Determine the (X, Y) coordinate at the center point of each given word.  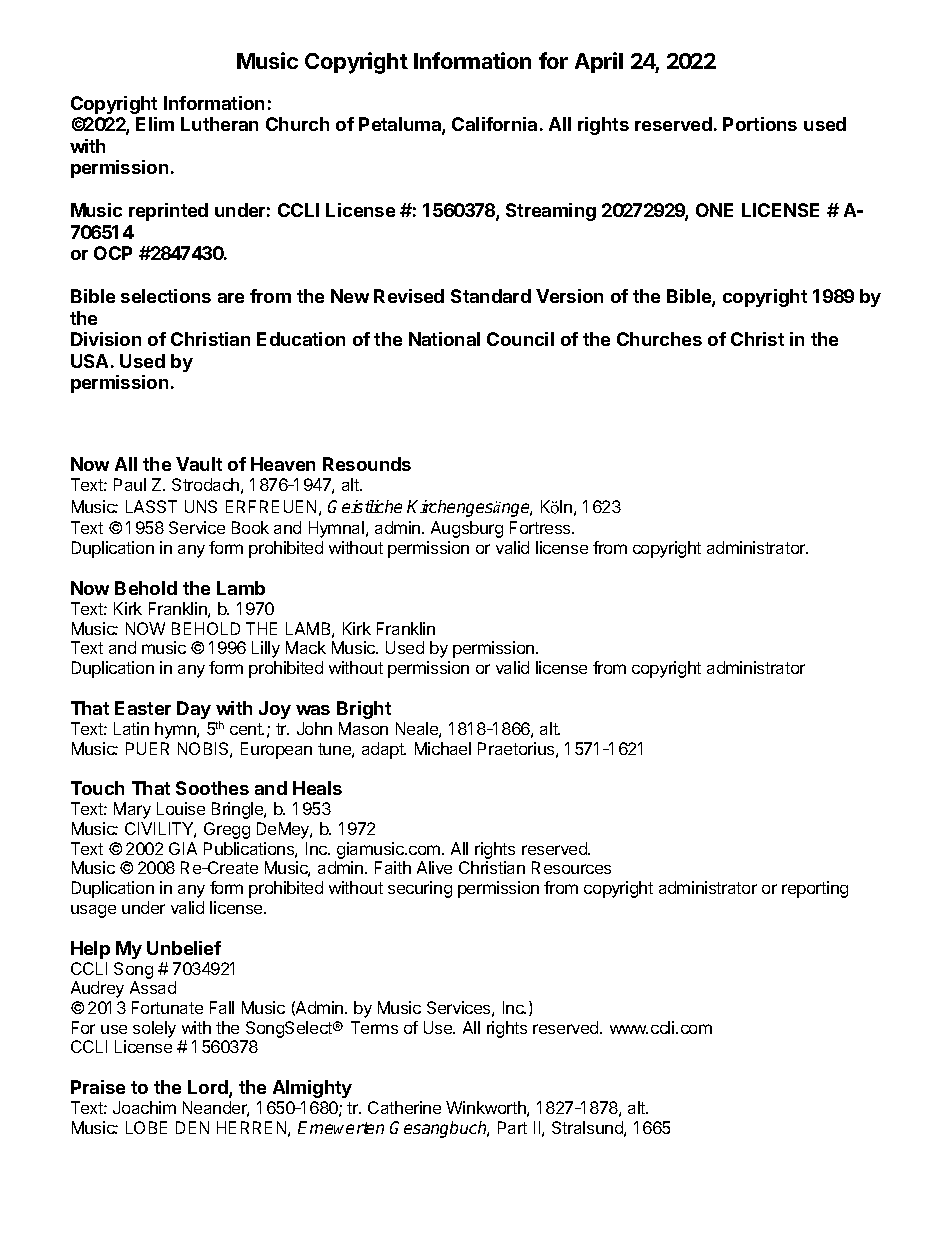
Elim (155, 124)
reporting (815, 889)
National (444, 339)
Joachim (144, 1107)
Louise (181, 808)
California (494, 124)
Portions (760, 124)
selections (166, 296)
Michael (443, 748)
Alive (434, 867)
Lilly (266, 649)
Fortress (541, 527)
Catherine (404, 1107)
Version (569, 296)
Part (512, 1127)
